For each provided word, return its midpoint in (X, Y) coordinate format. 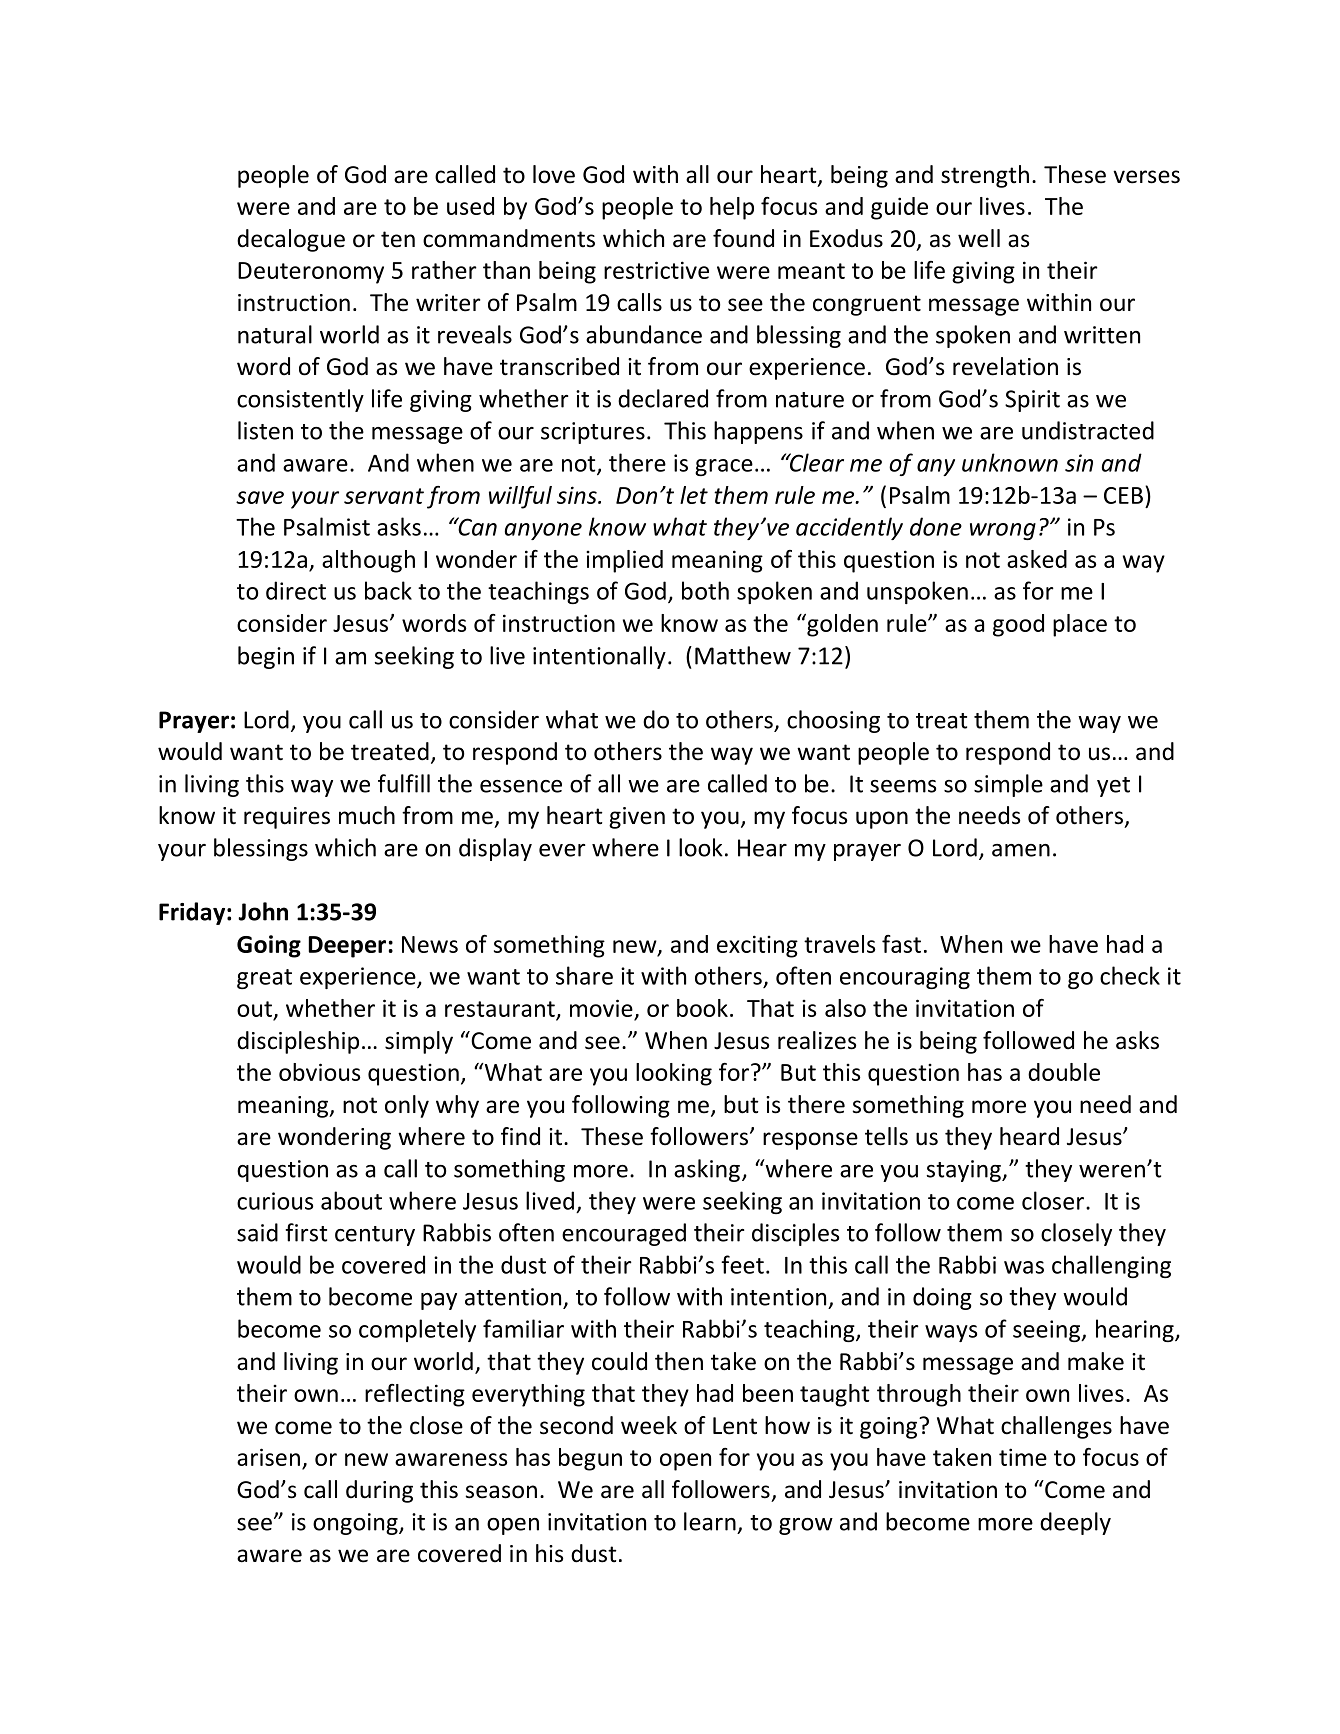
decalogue (291, 240)
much (367, 815)
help (732, 208)
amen (1021, 850)
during (379, 1491)
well (979, 238)
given (637, 818)
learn (710, 1521)
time (1023, 1457)
